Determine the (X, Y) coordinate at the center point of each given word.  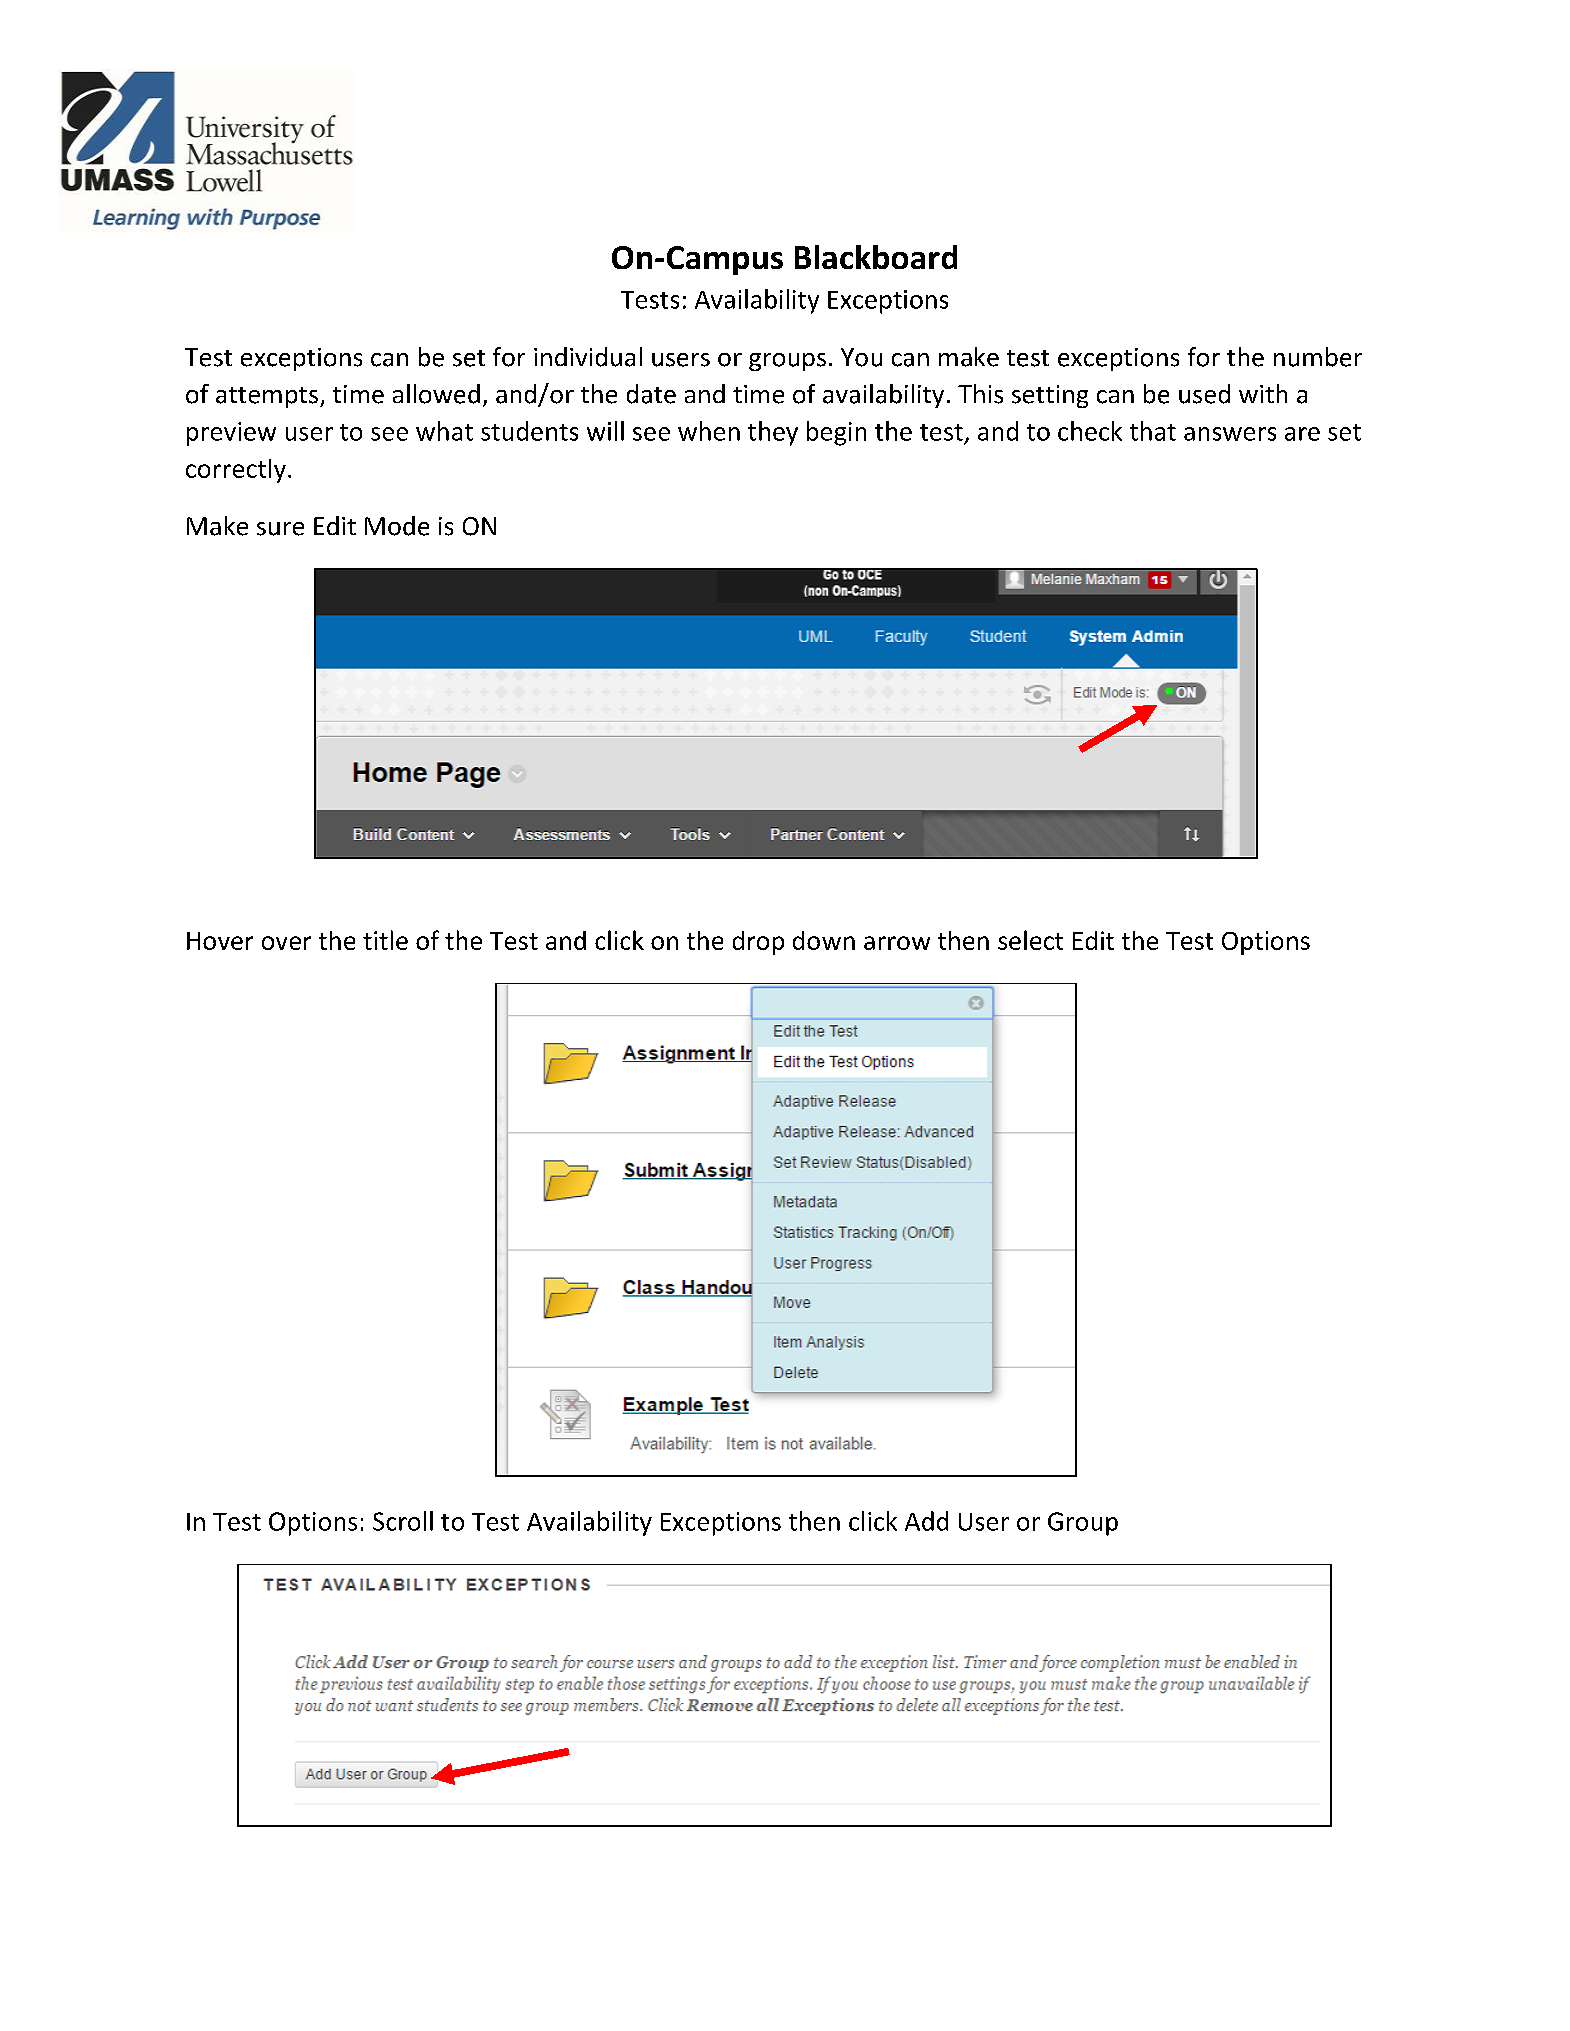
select (1030, 940)
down (824, 940)
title (385, 940)
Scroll (403, 1521)
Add (926, 1521)
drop (758, 943)
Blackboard (876, 257)
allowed (436, 394)
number (1318, 357)
